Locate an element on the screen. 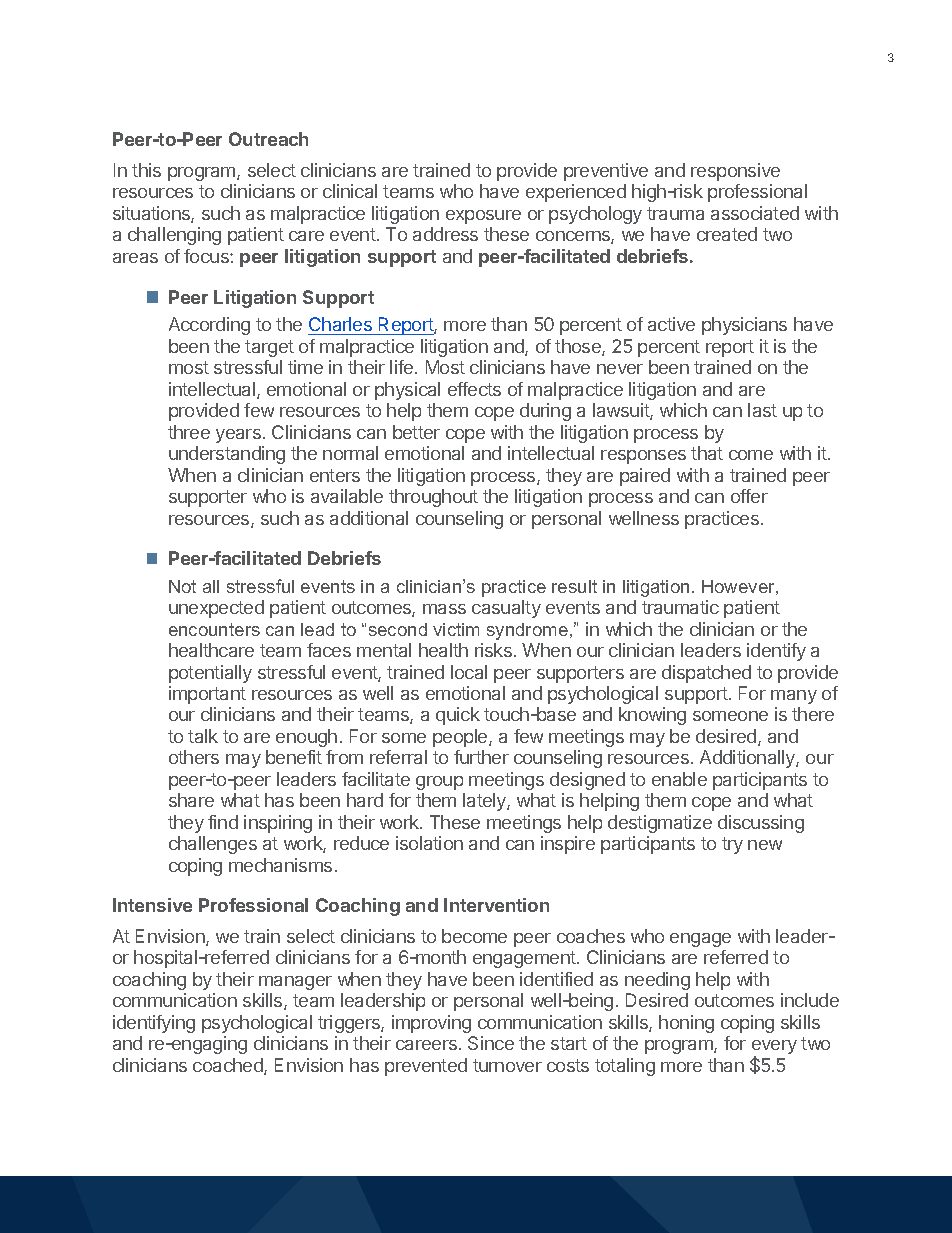 The width and height of the screenshot is (952, 1233). coached is located at coordinates (229, 1066).
